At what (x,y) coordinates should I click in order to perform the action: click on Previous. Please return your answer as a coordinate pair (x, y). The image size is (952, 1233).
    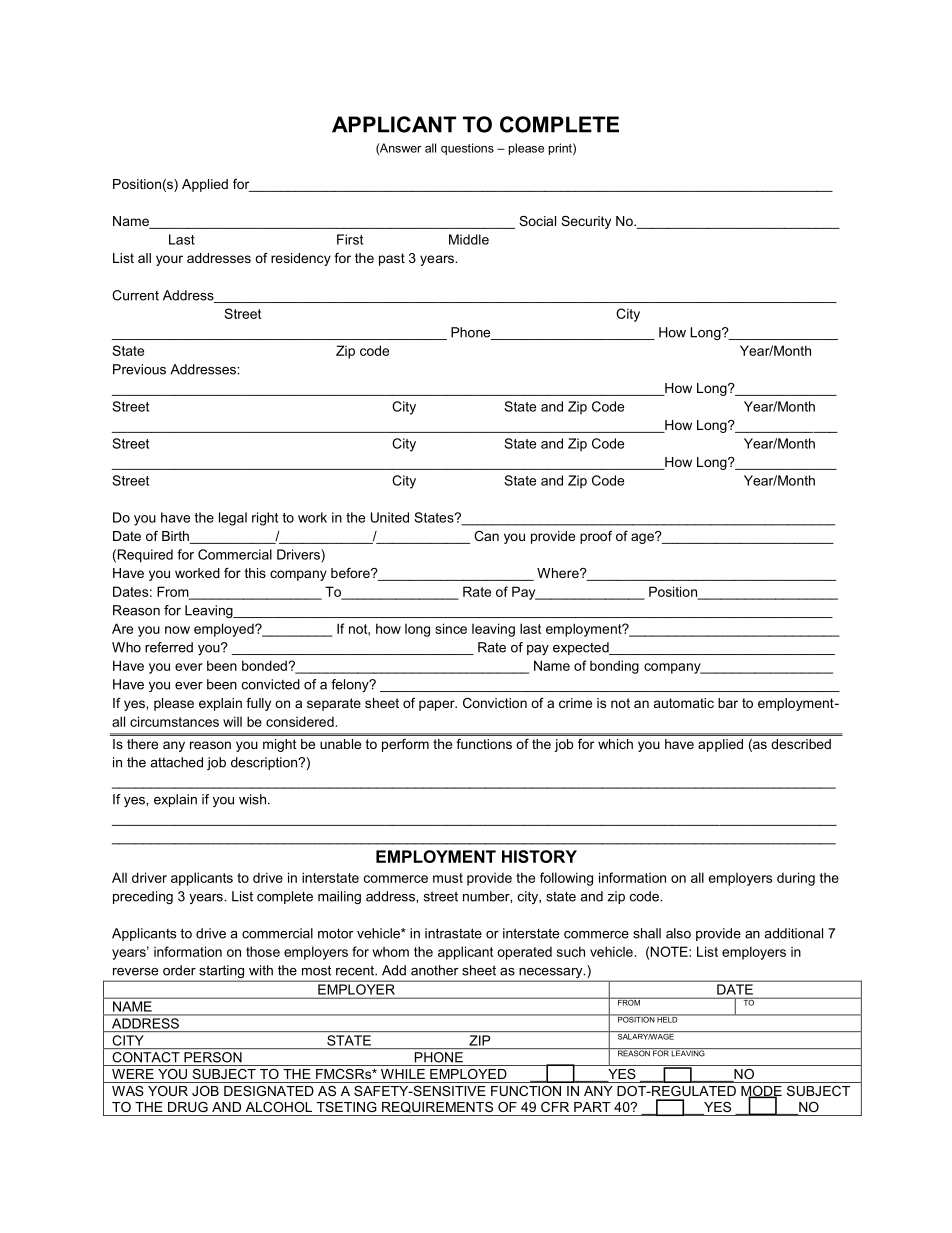
    Looking at the image, I should click on (139, 369).
